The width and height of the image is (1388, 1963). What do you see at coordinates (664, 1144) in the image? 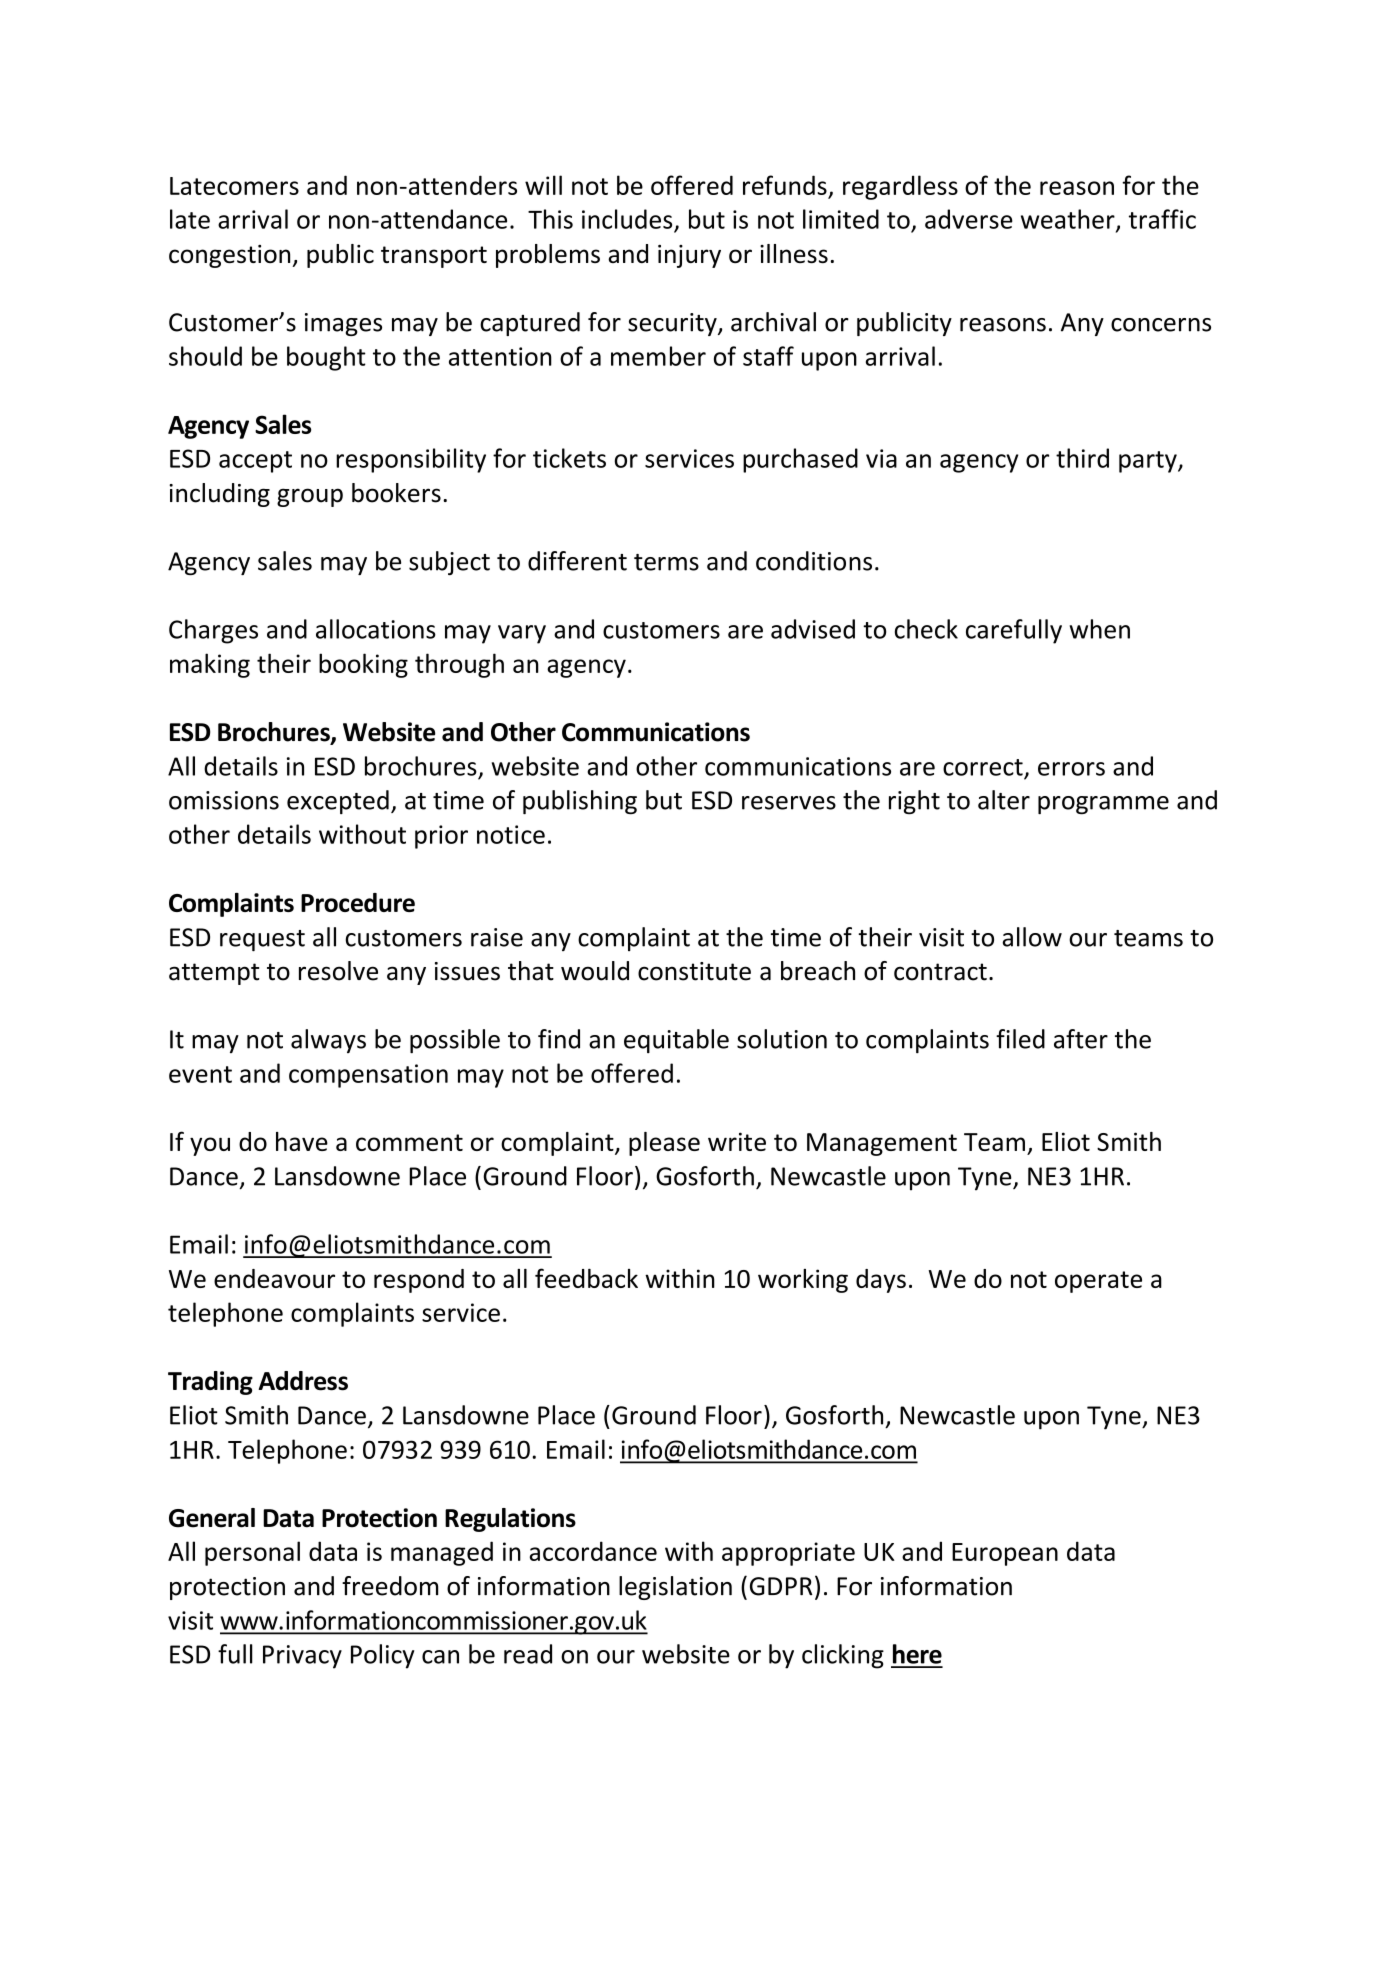
I see `please` at bounding box center [664, 1144].
